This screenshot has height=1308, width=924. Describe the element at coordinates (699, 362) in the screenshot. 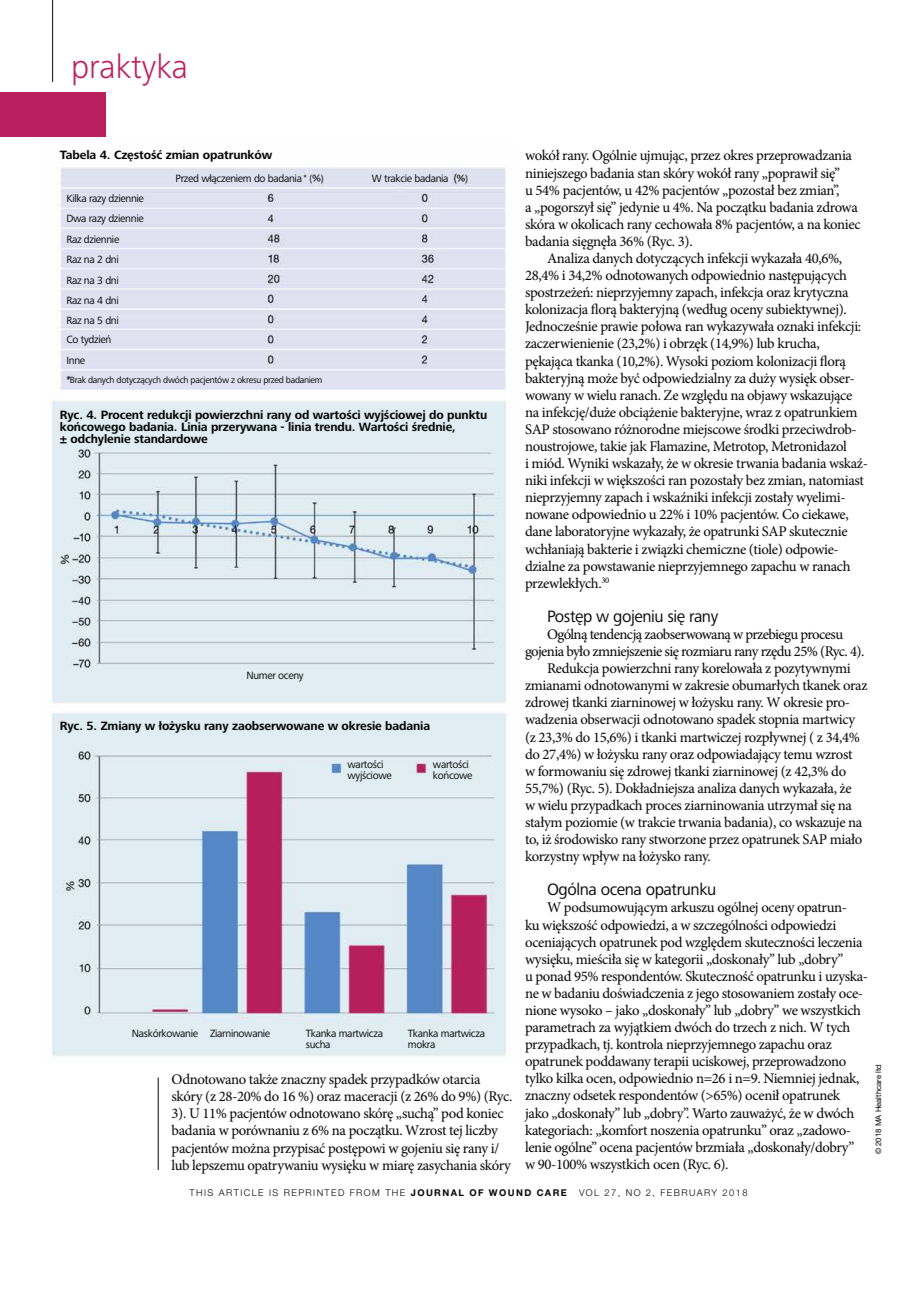

I see `improvement` at that location.
